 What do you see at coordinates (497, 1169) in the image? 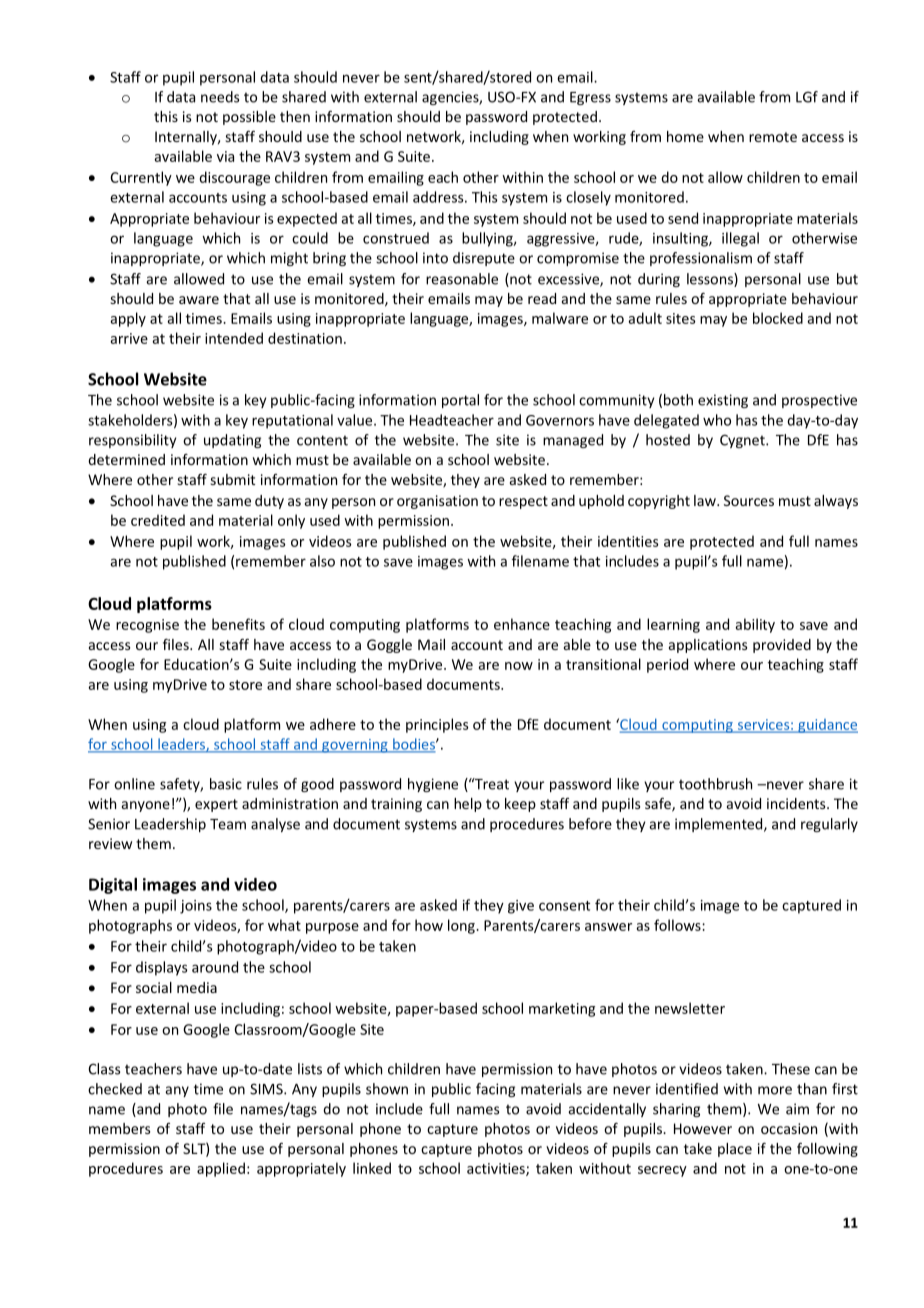
I see `activities` at bounding box center [497, 1169].
